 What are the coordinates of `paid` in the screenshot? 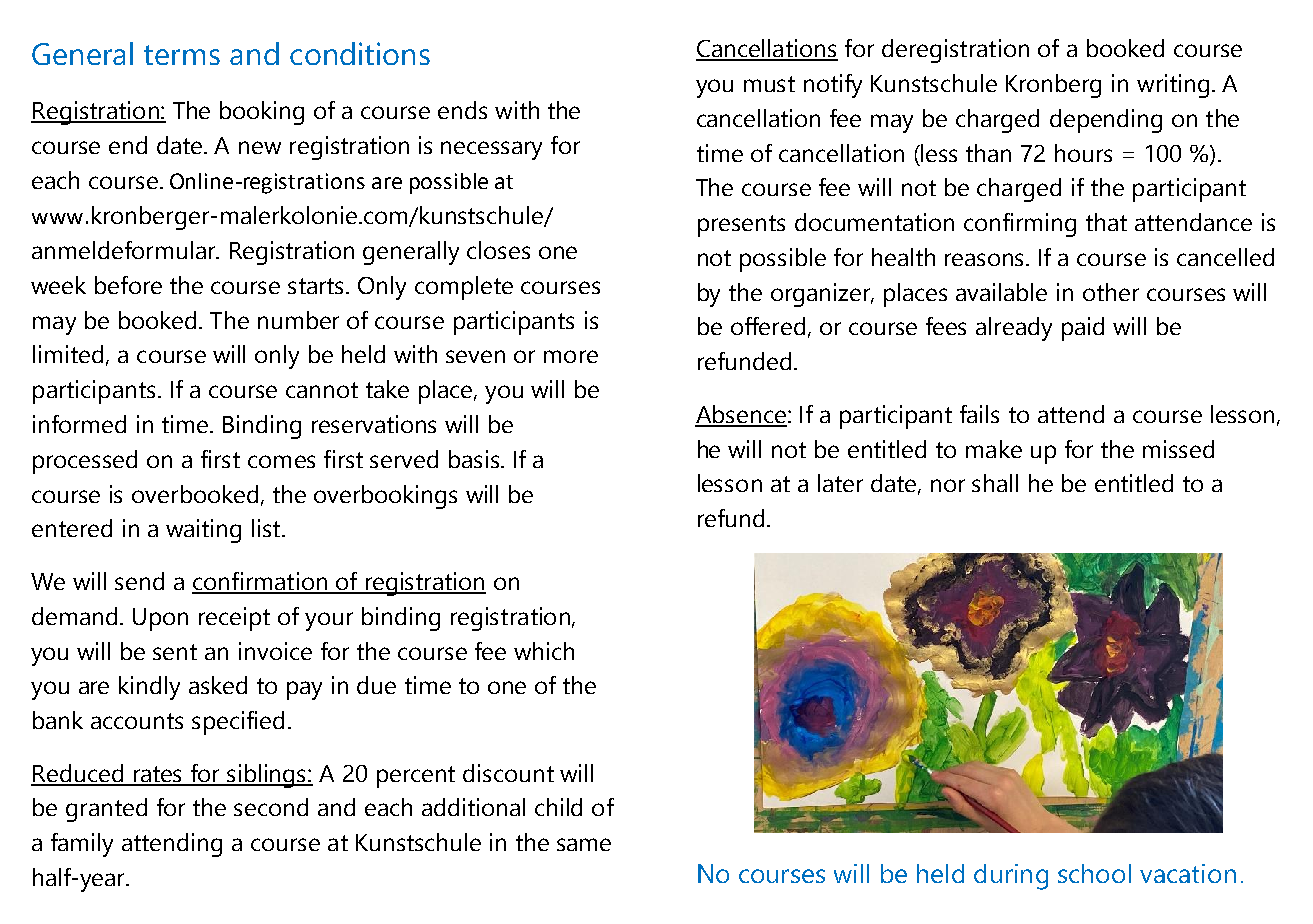 It's located at (1083, 329).
